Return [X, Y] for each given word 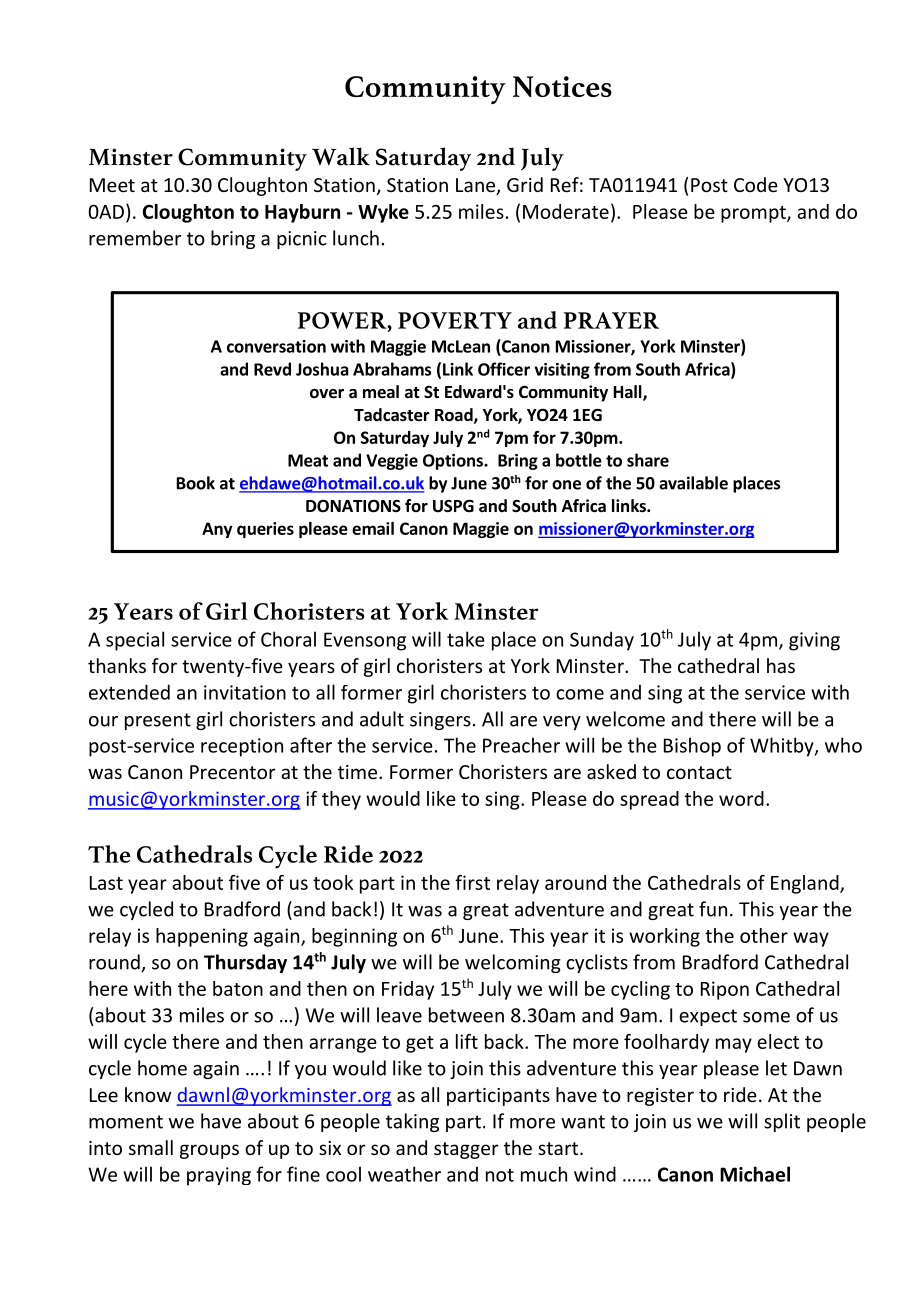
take [466, 639]
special [135, 641]
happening [202, 937]
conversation [276, 346]
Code [756, 184]
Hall [629, 393]
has [781, 665]
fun [713, 909]
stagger [466, 1150]
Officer [504, 369]
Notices [562, 86]
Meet [112, 185]
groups [209, 1151]
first [472, 882]
